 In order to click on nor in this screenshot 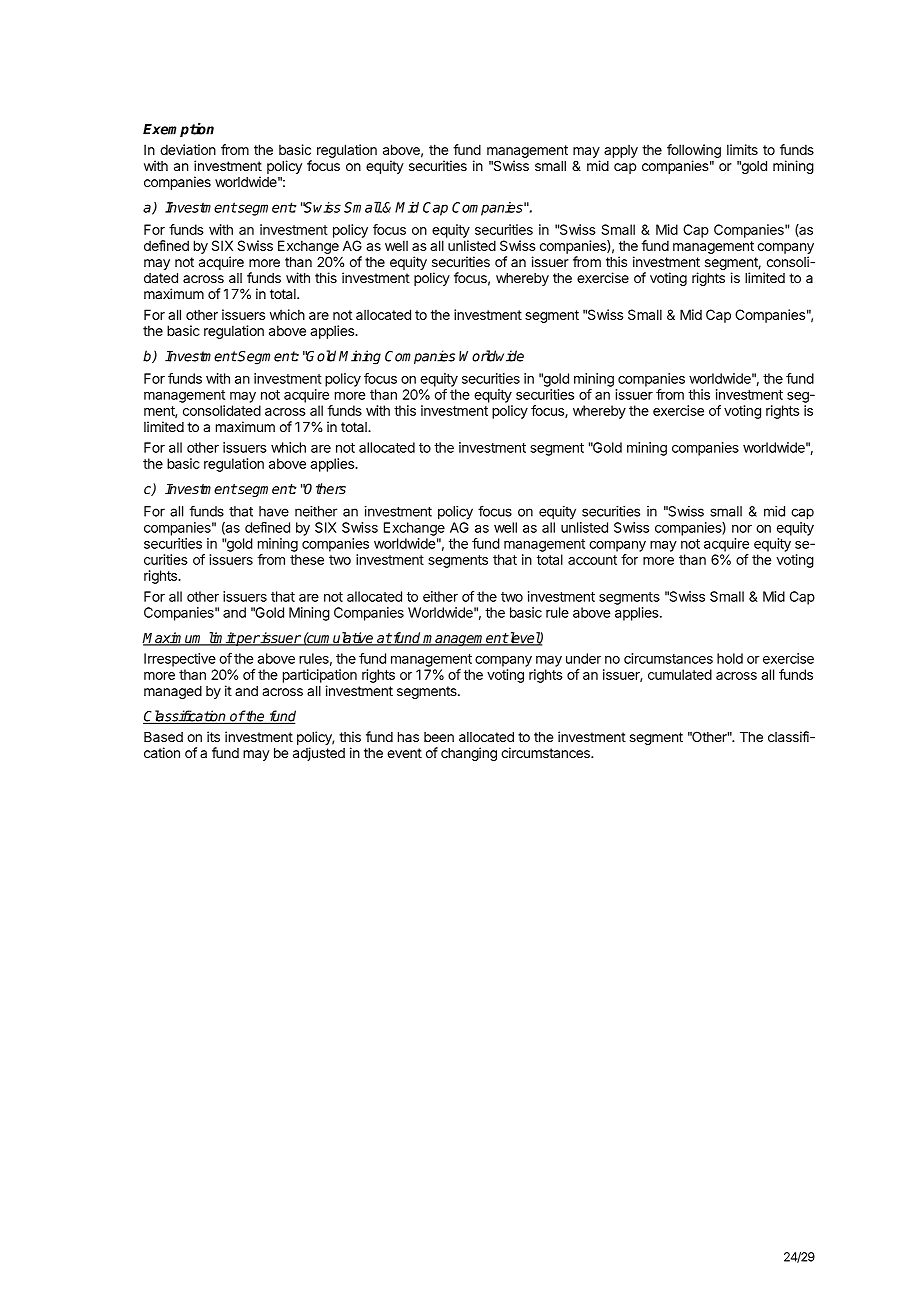, I will do `click(742, 529)`.
